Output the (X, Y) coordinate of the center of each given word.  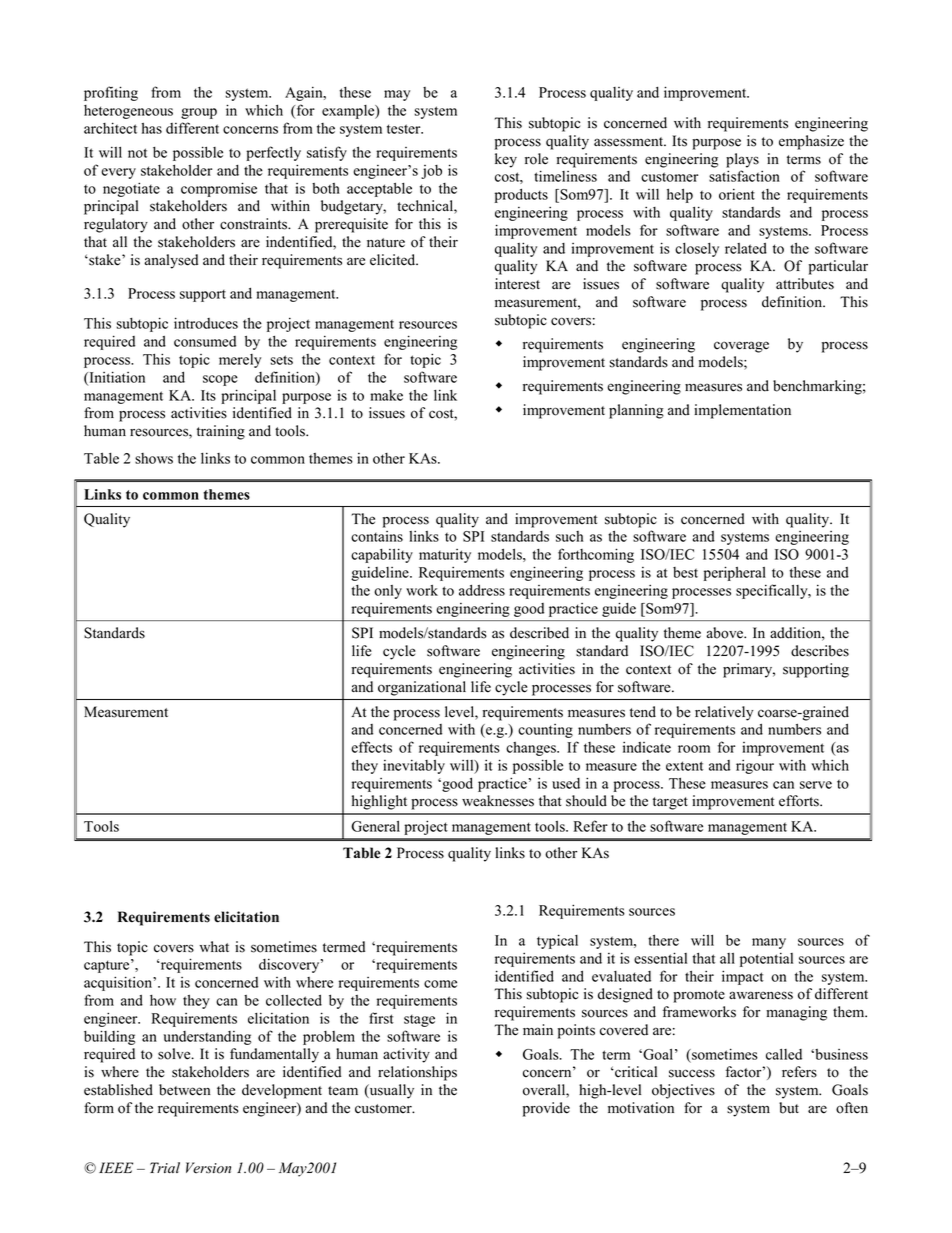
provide (546, 1109)
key (506, 160)
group (199, 113)
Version (208, 1168)
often (852, 1108)
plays (742, 160)
